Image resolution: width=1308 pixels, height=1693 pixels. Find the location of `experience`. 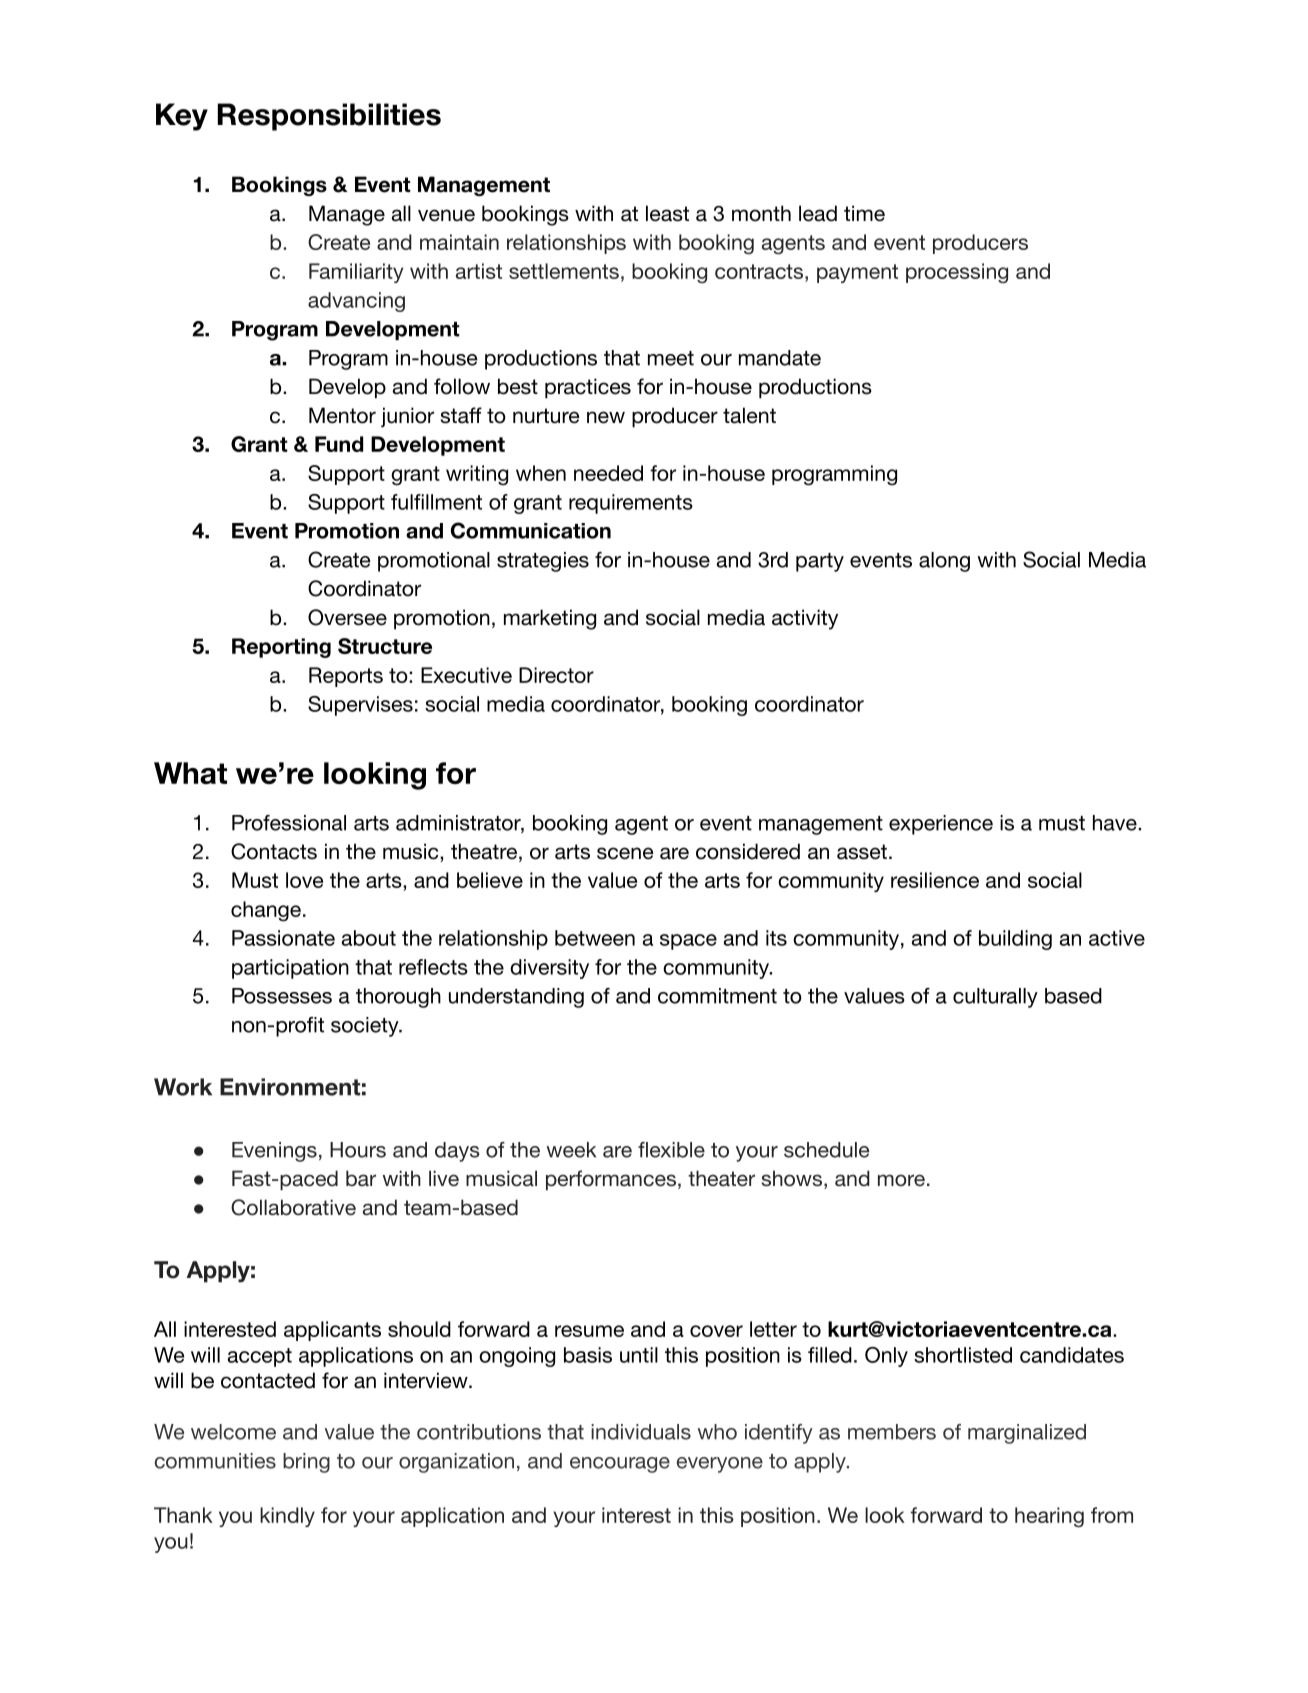

experience is located at coordinates (941, 825).
